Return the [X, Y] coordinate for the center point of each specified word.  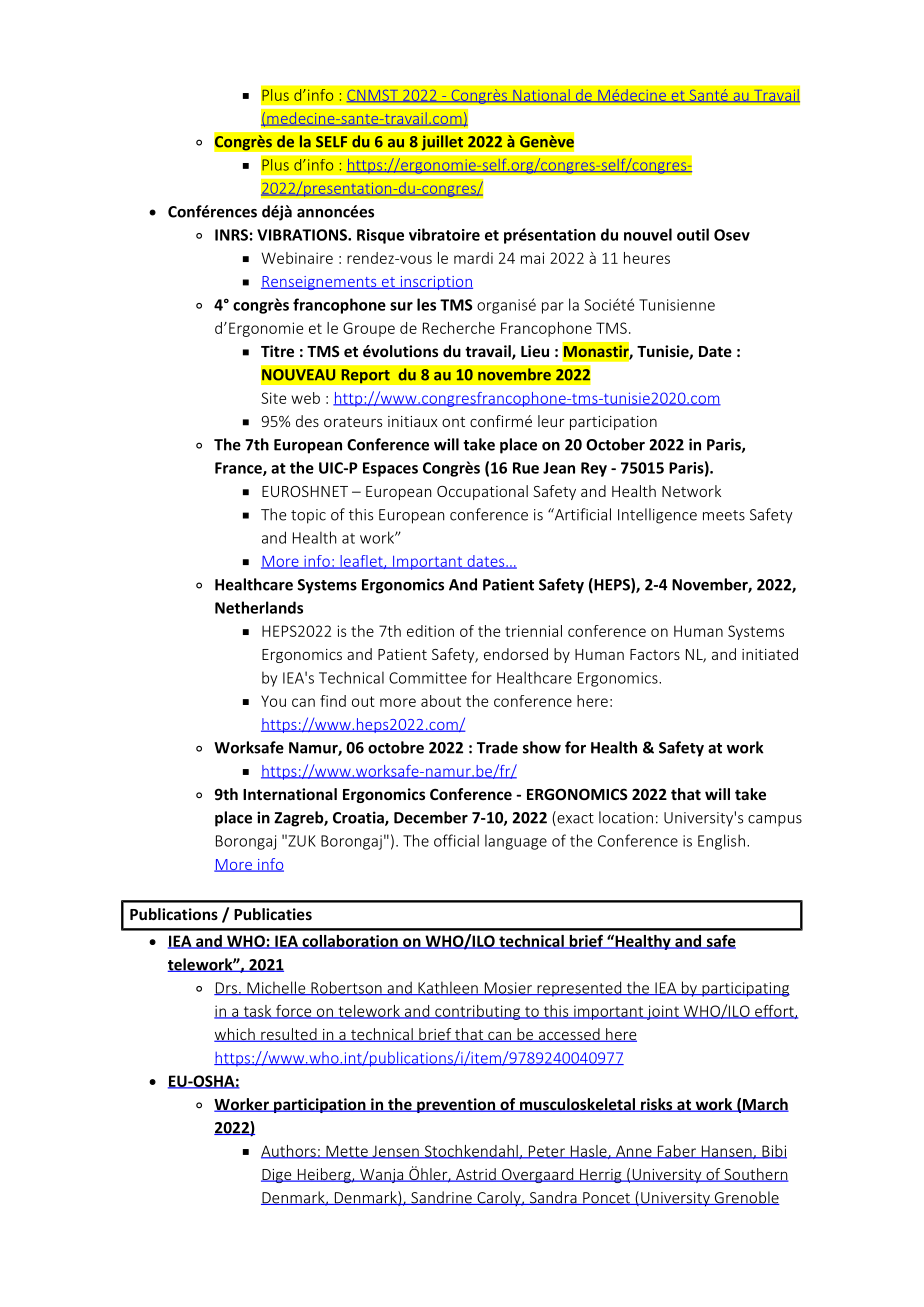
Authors [289, 1152]
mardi [473, 258]
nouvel [648, 234]
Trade [497, 747]
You [273, 701]
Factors [655, 654]
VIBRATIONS [303, 235]
